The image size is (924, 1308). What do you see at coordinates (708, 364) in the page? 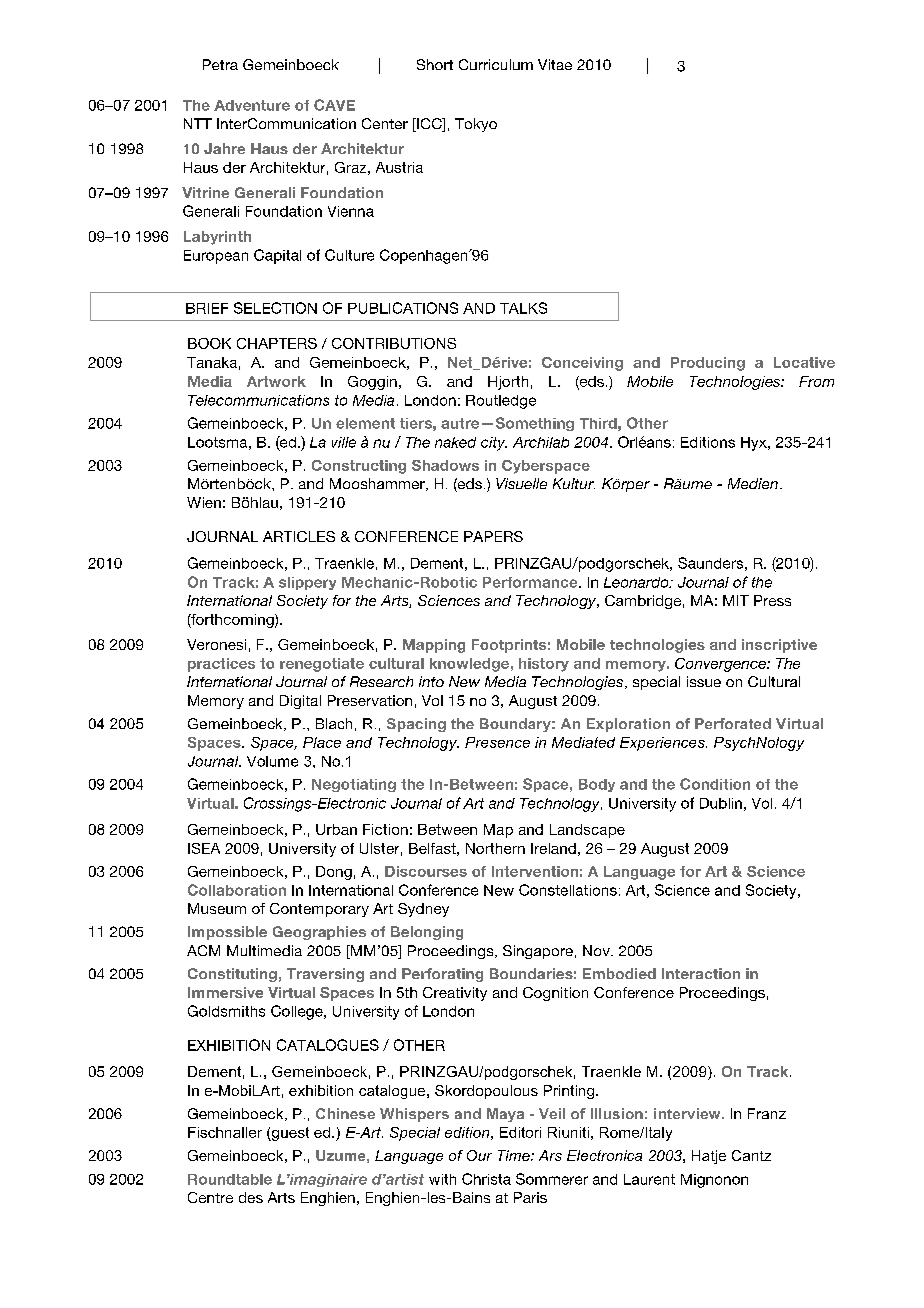
I see `Producing` at bounding box center [708, 364].
